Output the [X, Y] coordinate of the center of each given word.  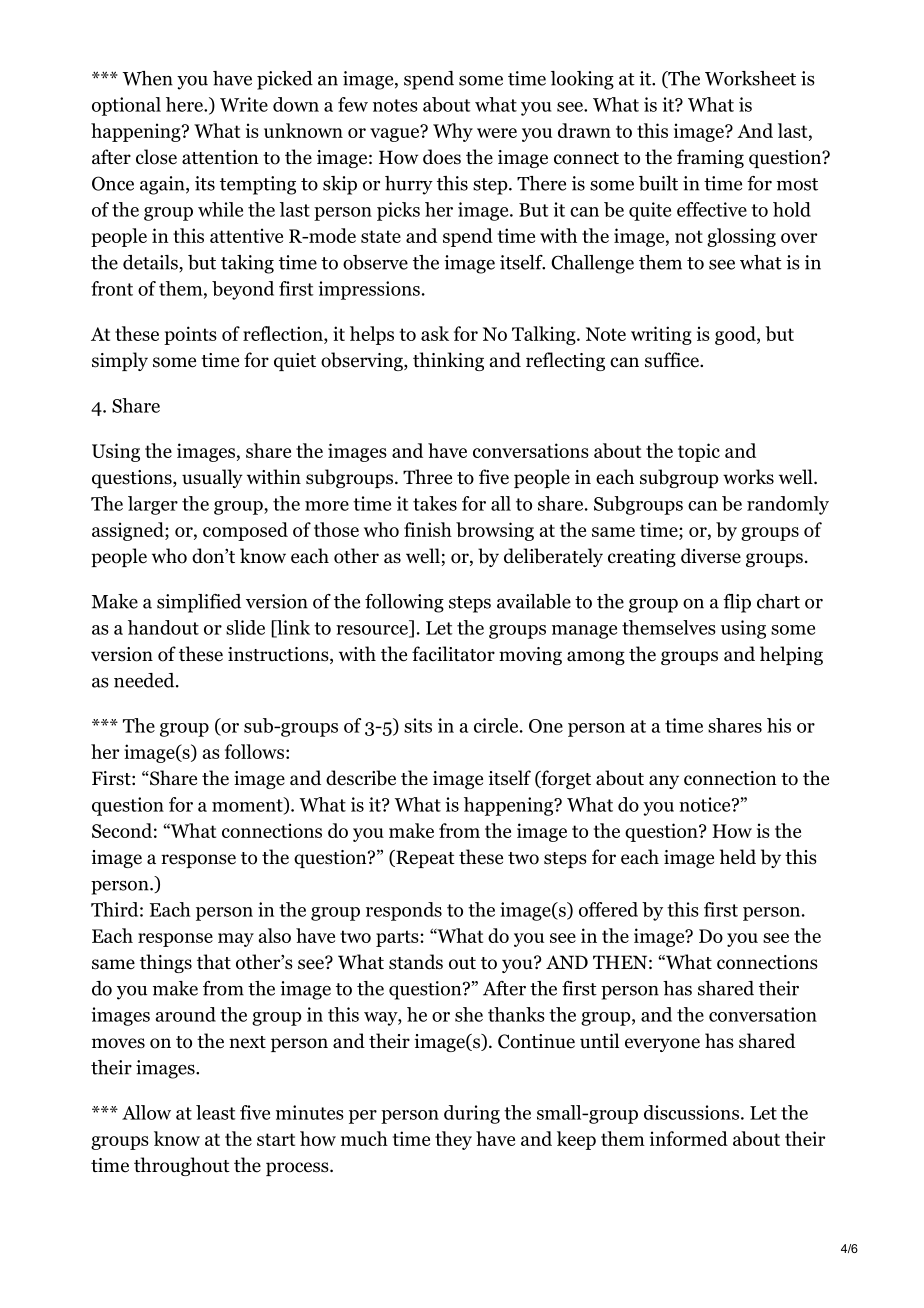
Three [427, 477]
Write [244, 104]
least [216, 1112]
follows [254, 751]
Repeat [424, 859]
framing [710, 158]
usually [212, 478]
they [453, 1140]
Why [453, 132]
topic [699, 452]
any [664, 782]
